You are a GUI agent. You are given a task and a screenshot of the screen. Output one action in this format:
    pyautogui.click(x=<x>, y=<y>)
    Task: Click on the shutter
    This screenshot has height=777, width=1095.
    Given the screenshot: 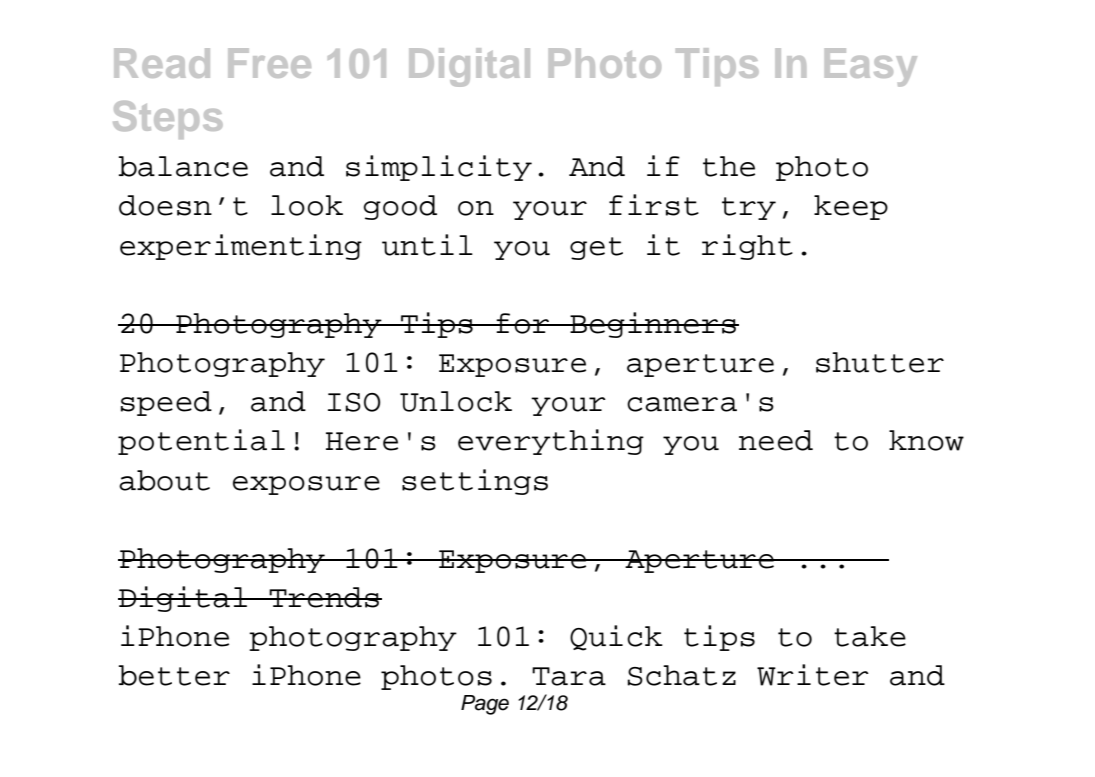 What is the action you would take?
    pyautogui.click(x=880, y=362)
